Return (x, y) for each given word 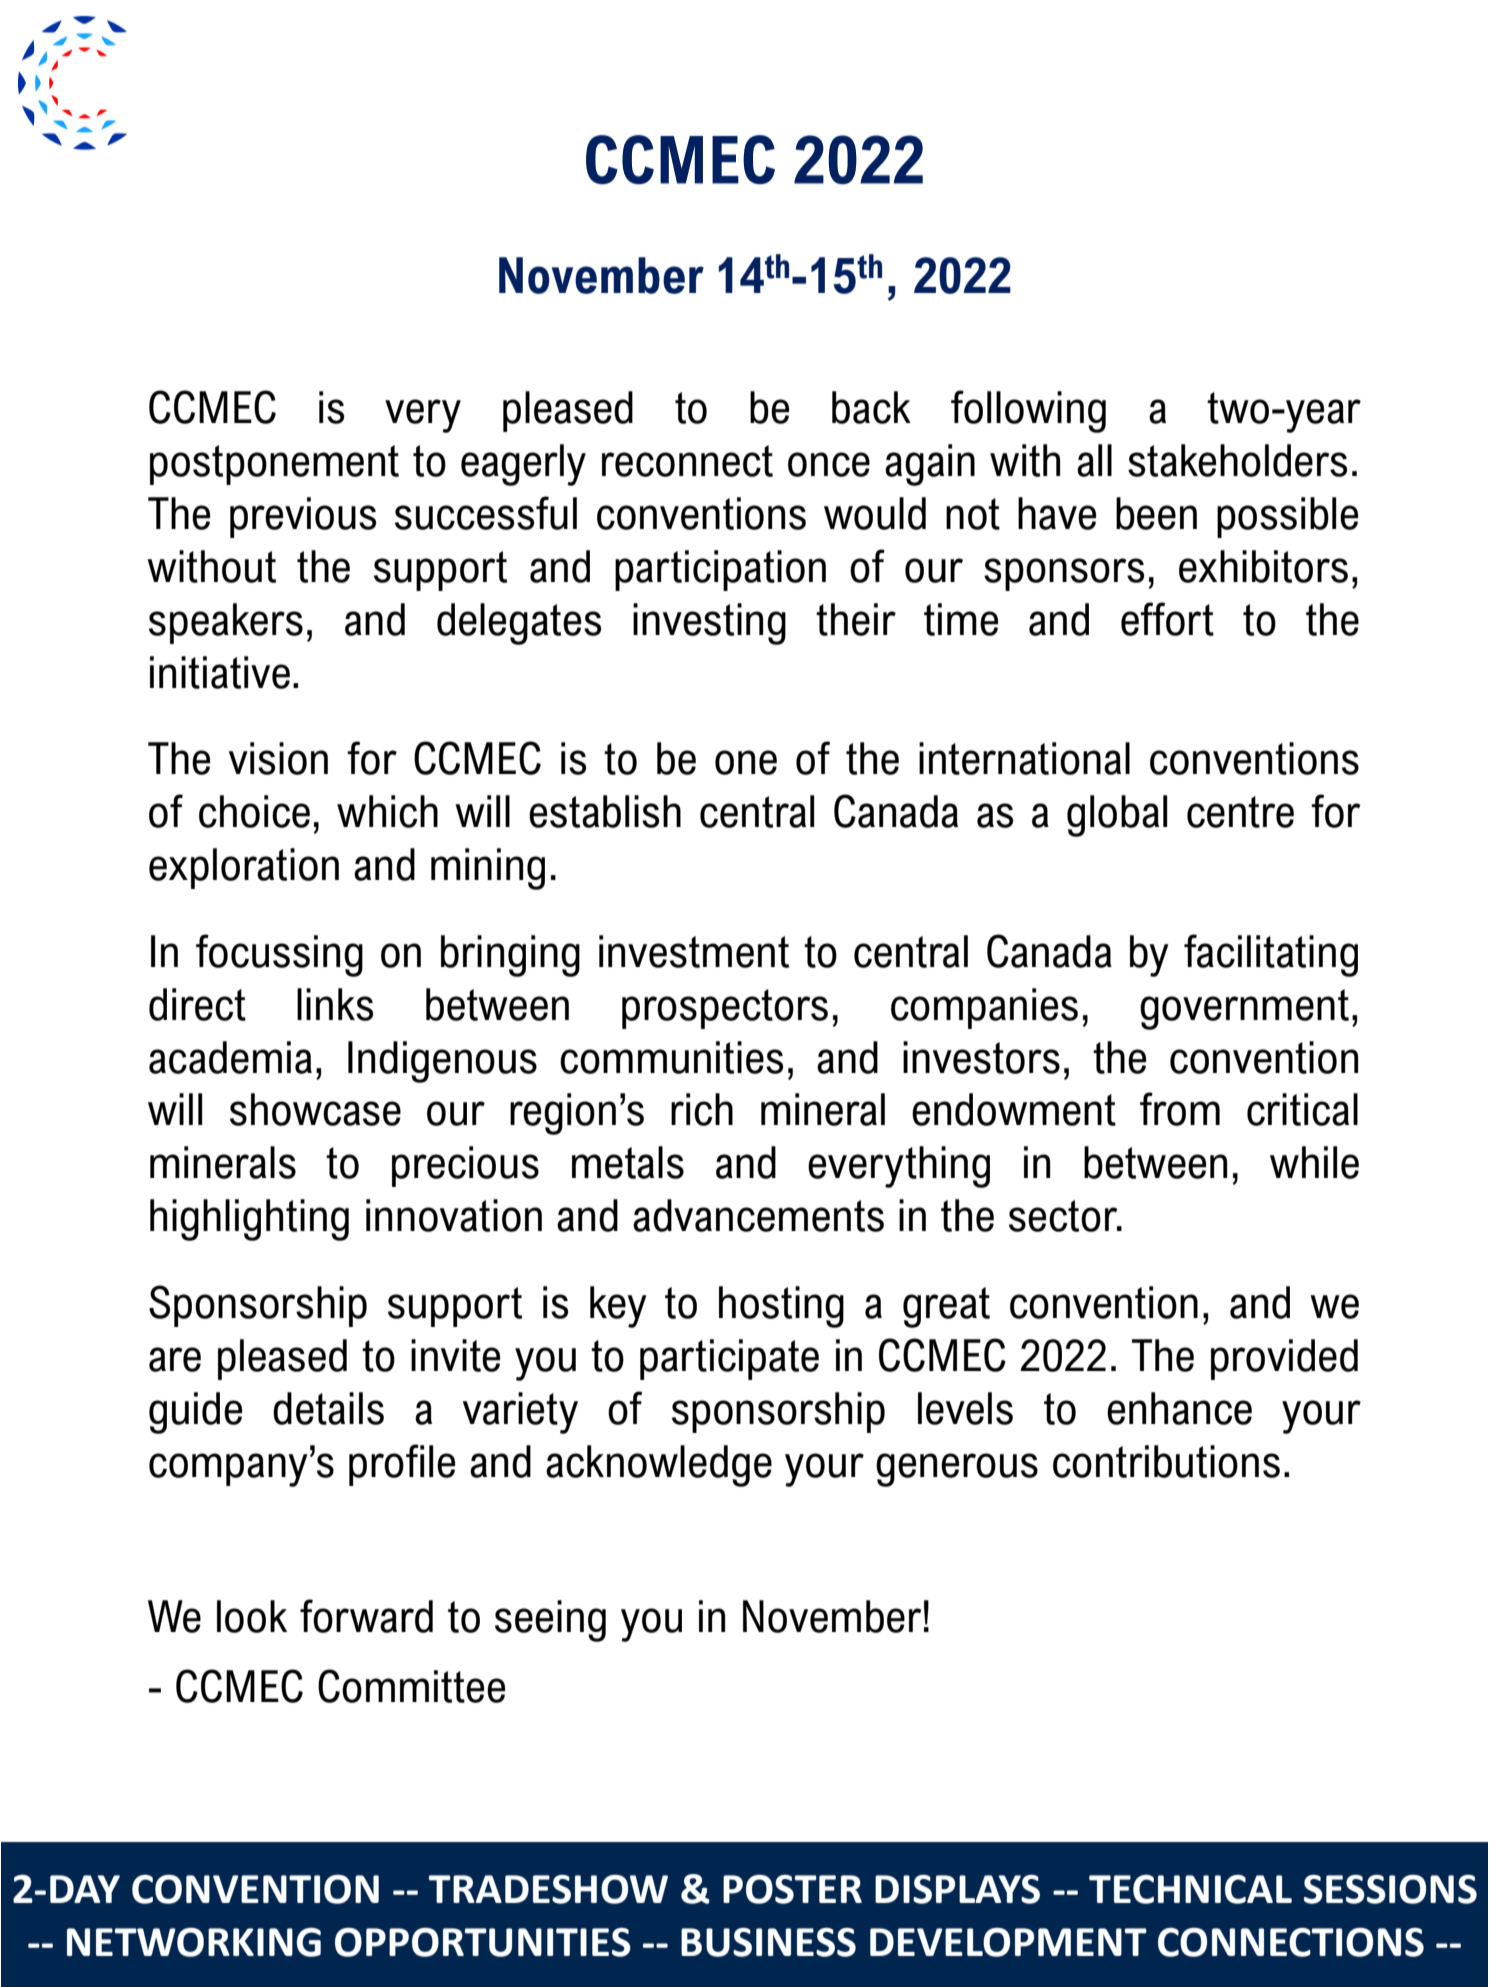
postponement (274, 465)
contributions (1166, 1461)
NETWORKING (194, 1942)
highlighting (249, 1220)
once (829, 464)
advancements (758, 1215)
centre (1240, 812)
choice (254, 811)
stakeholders (1237, 460)
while (1314, 1162)
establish (605, 811)
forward (366, 1616)
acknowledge (659, 1466)
